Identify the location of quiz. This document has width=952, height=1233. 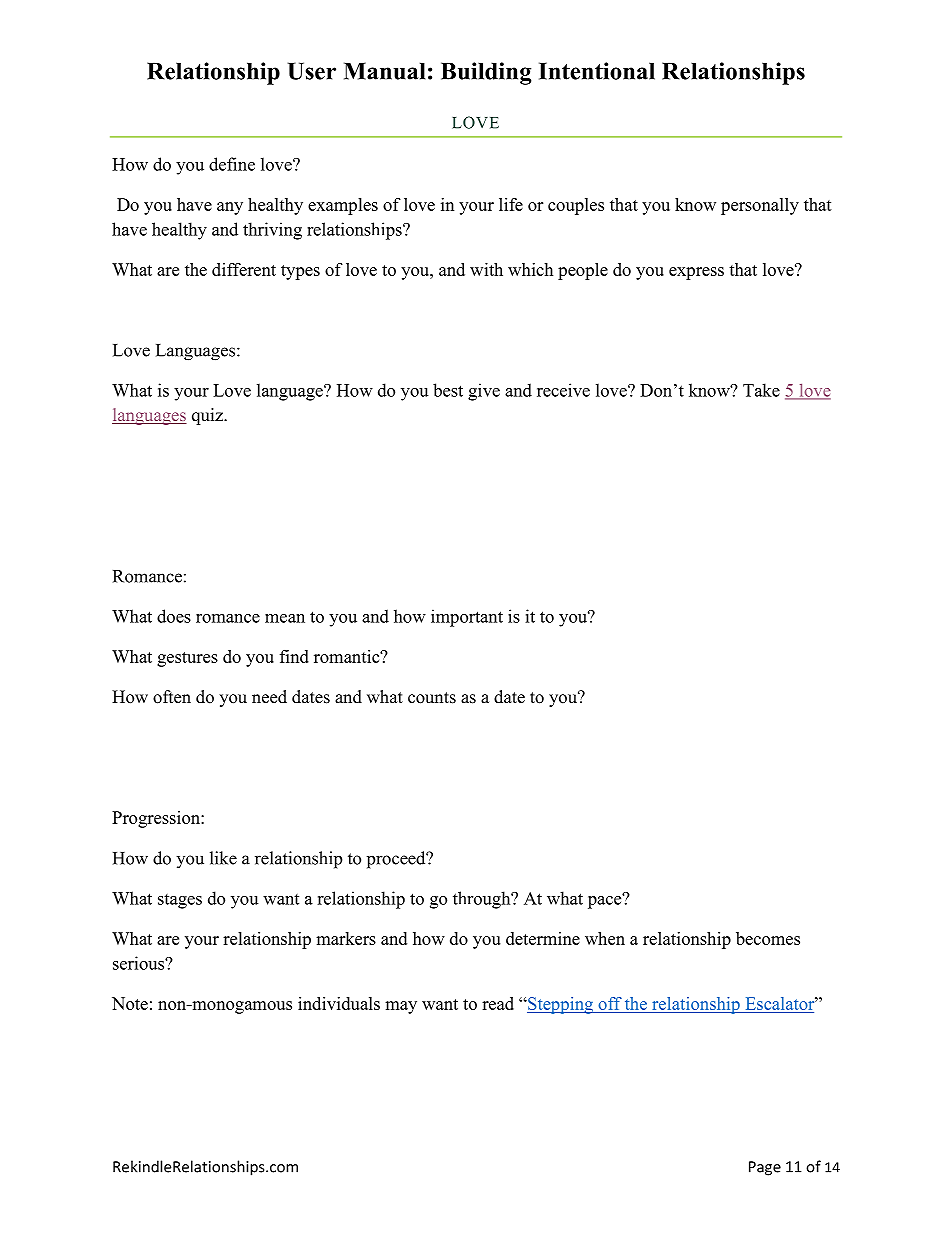
(208, 416).
